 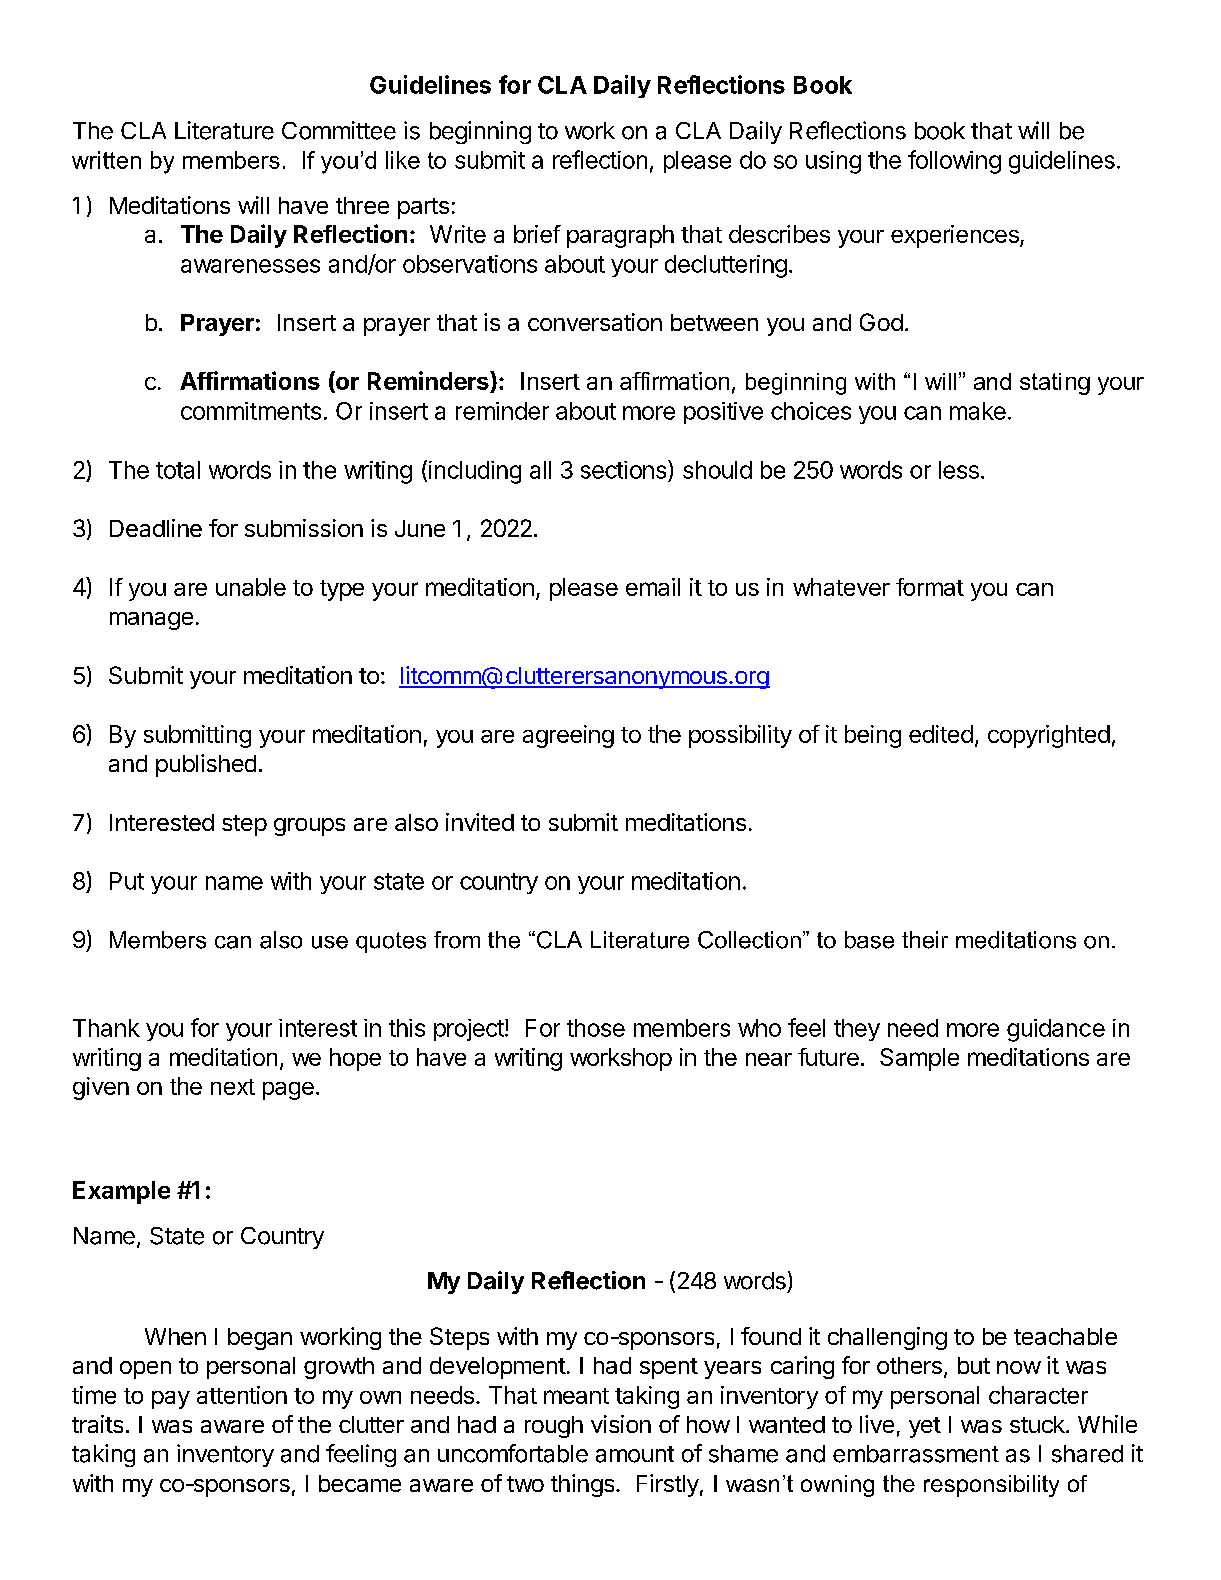 I want to click on format, so click(x=930, y=587).
